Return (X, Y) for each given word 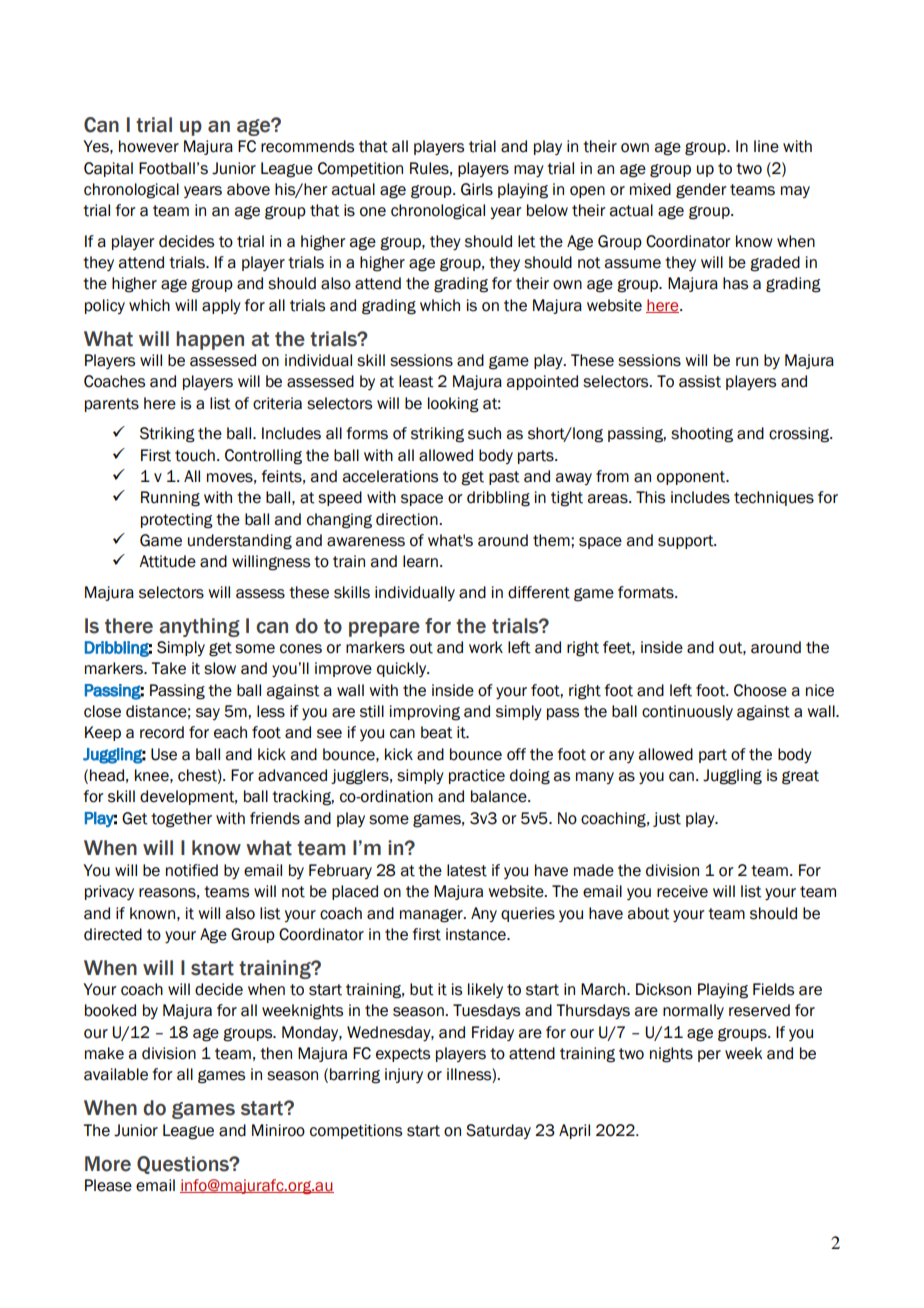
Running (170, 499)
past (504, 478)
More (108, 1164)
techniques (774, 498)
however (149, 146)
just (667, 819)
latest (467, 870)
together (181, 820)
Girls (477, 189)
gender (701, 191)
